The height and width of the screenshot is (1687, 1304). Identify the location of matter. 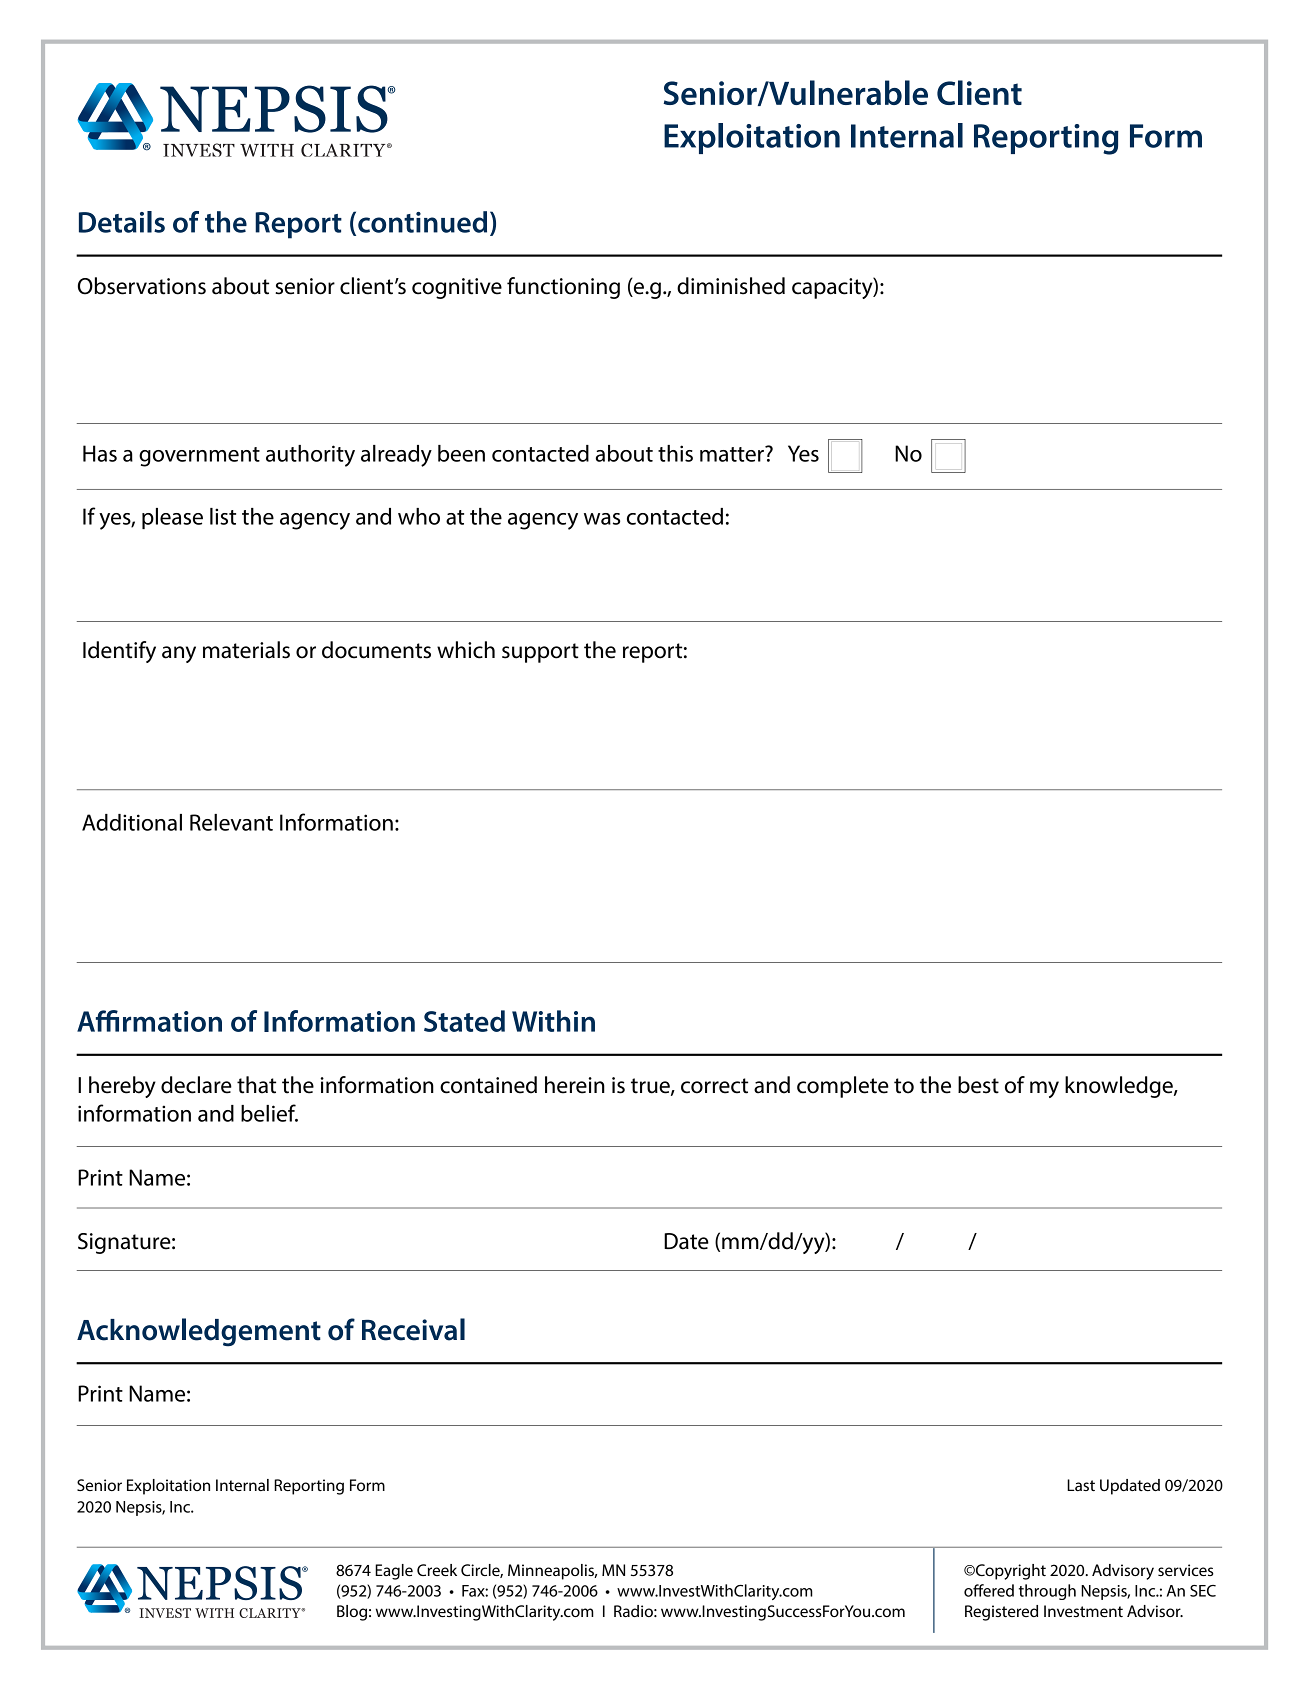
(733, 454).
